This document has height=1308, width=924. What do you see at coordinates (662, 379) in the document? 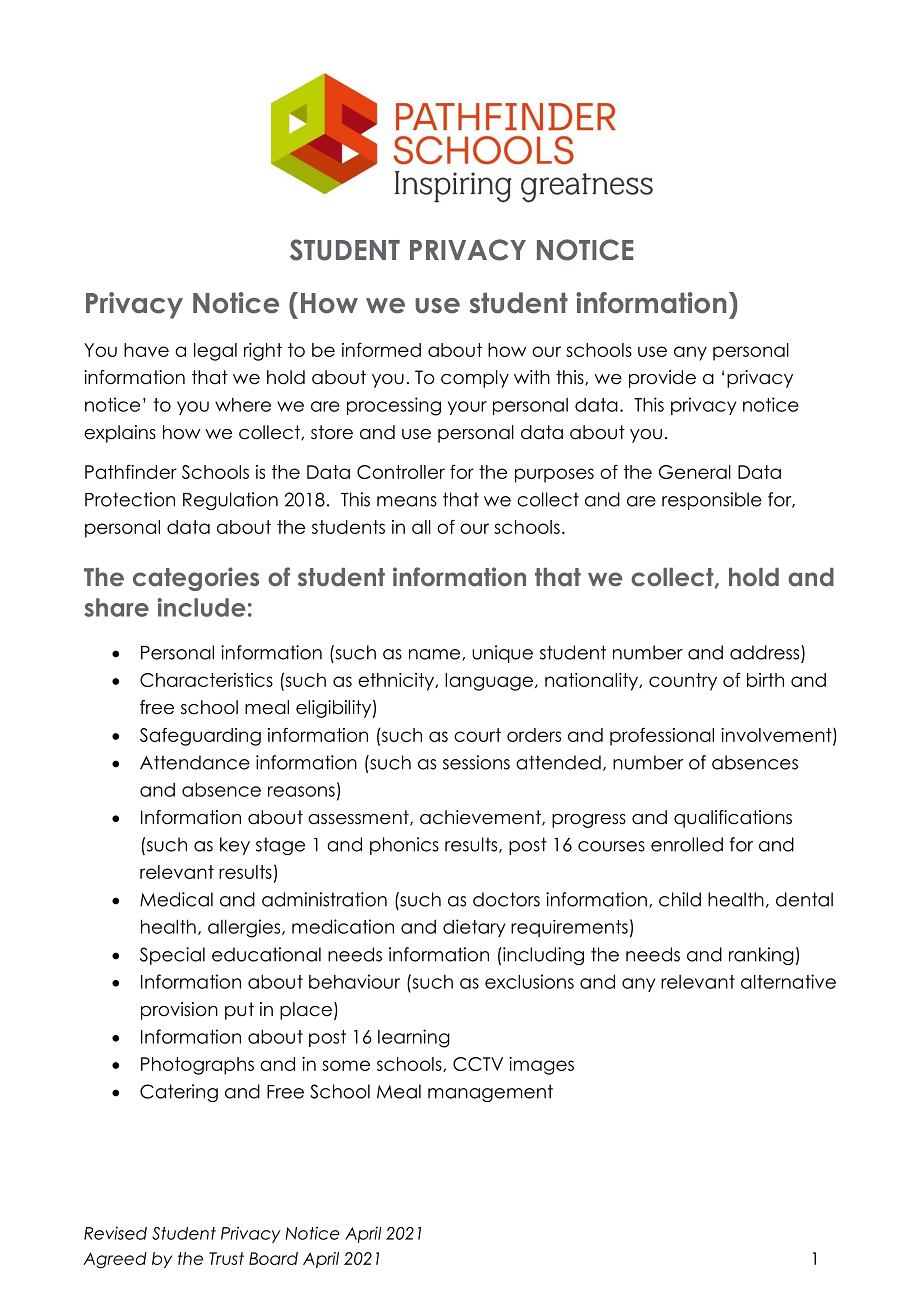
I see `provide` at bounding box center [662, 379].
